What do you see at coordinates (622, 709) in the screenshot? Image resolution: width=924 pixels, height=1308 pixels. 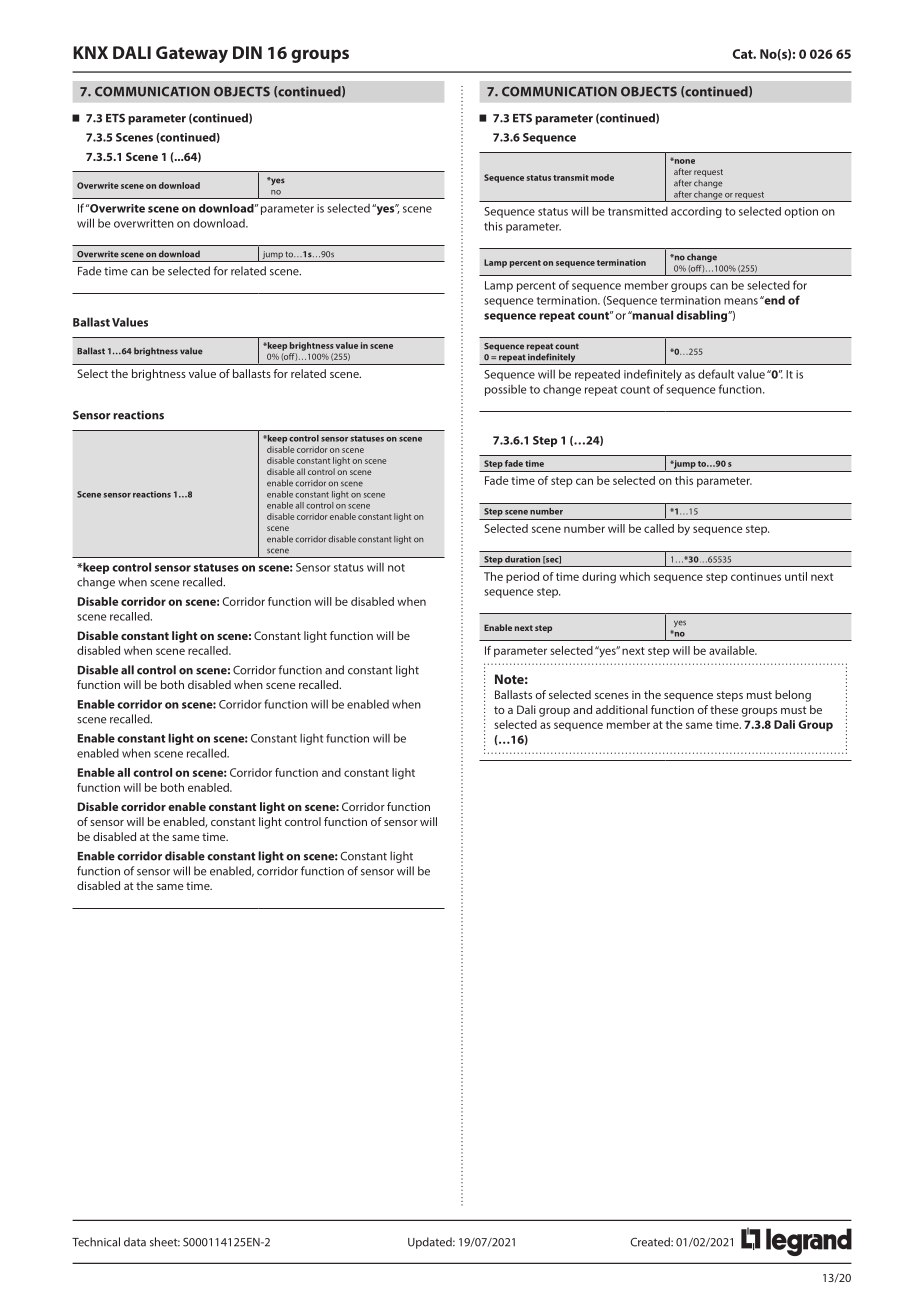 I see `additional` at bounding box center [622, 709].
